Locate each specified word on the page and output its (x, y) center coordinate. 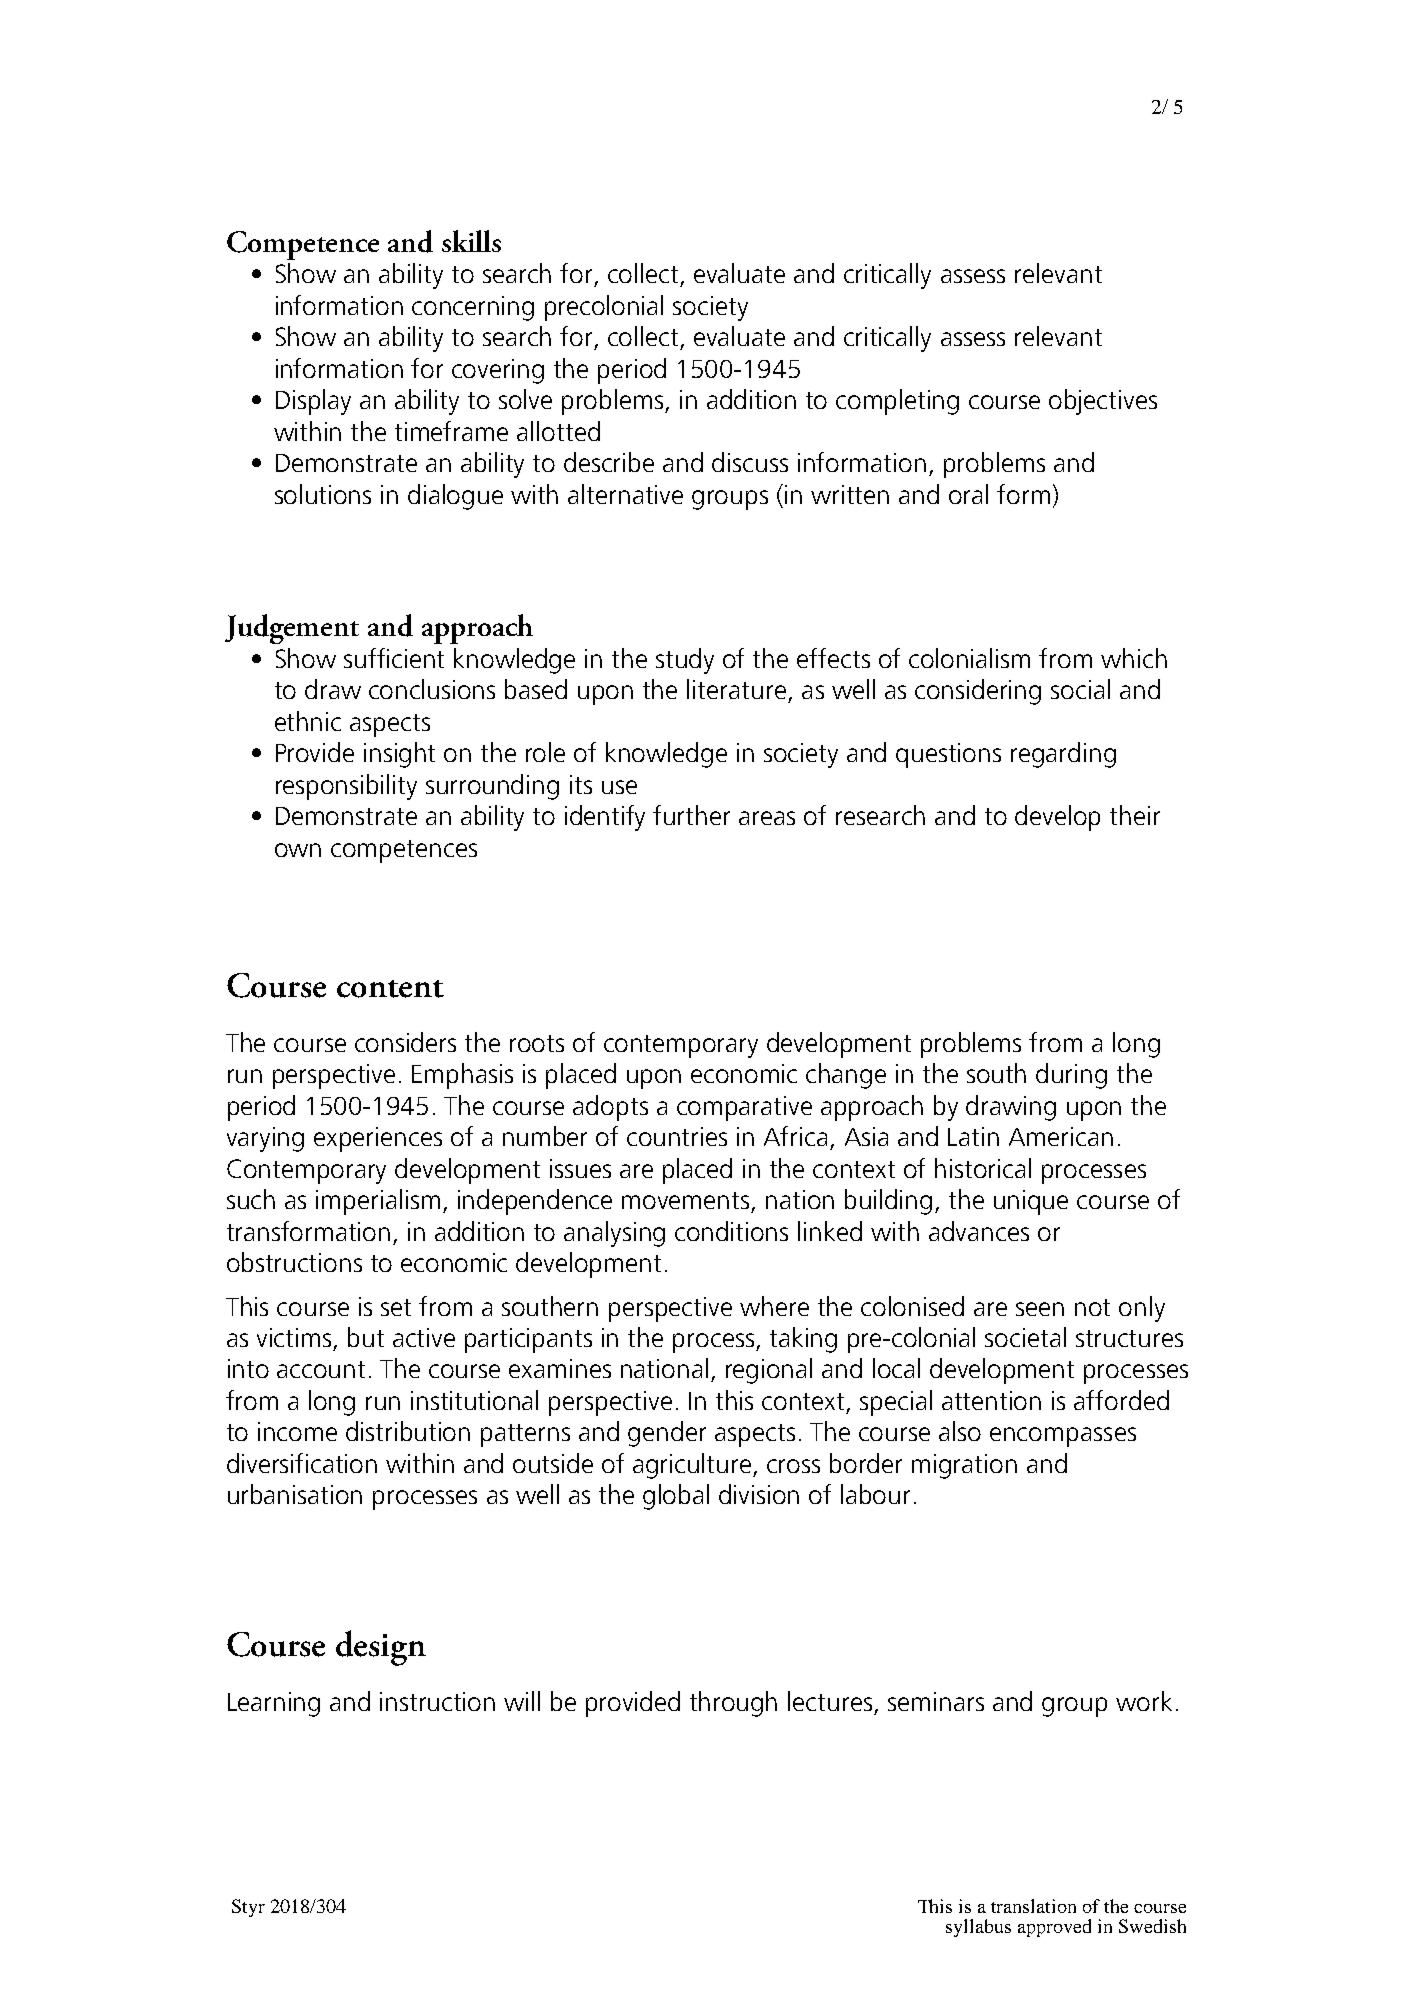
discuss (750, 462)
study (685, 661)
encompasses (1063, 1437)
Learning (274, 1704)
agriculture (693, 1466)
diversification (302, 1463)
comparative (744, 1108)
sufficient (394, 658)
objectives (1103, 402)
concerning (473, 308)
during (1071, 1076)
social (1080, 689)
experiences (378, 1139)
